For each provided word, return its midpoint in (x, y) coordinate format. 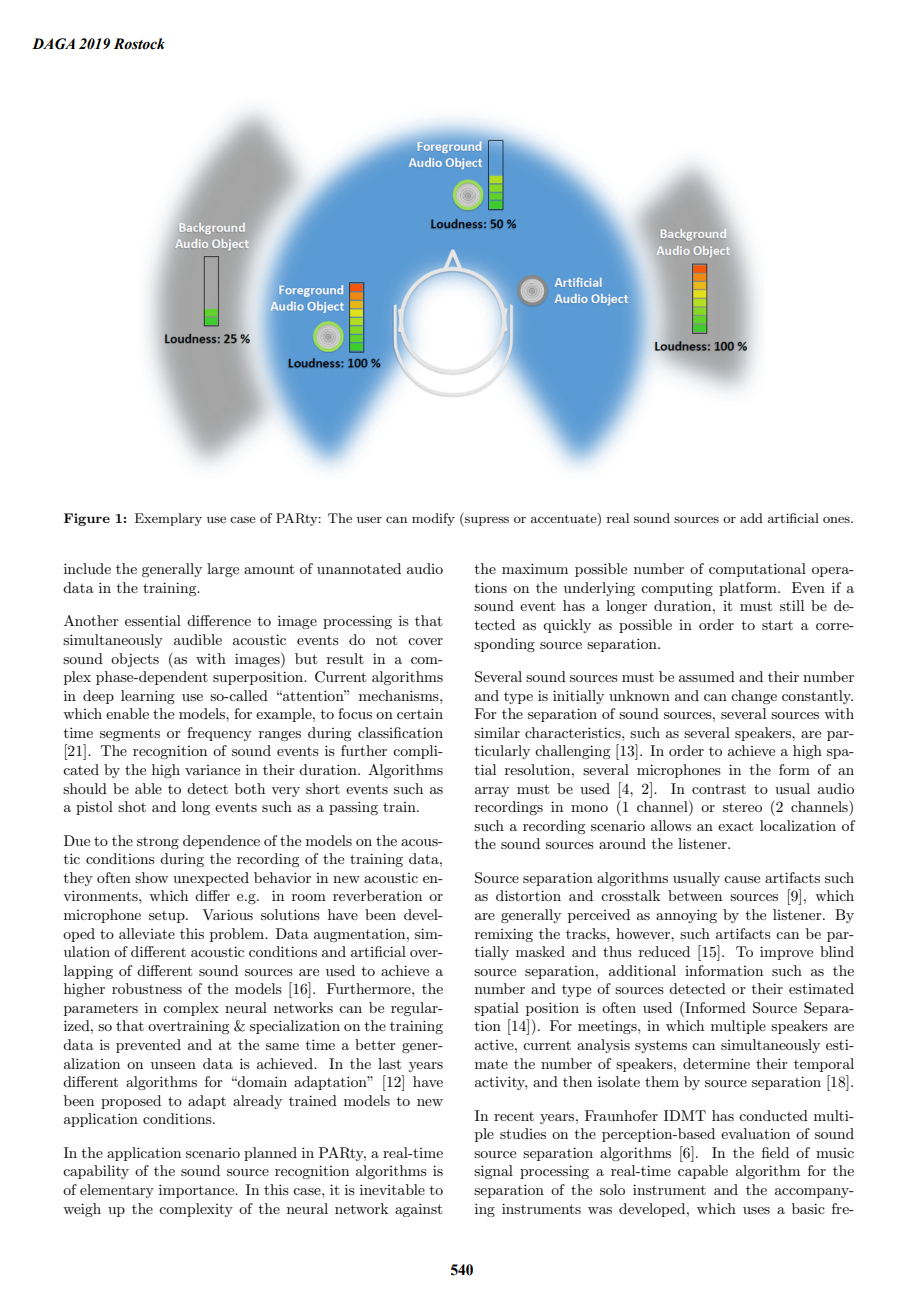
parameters (101, 1009)
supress (486, 521)
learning (148, 697)
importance (198, 1191)
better (375, 1044)
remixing (504, 935)
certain (420, 713)
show (151, 877)
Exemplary (168, 519)
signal (493, 1172)
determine (716, 1063)
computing (677, 589)
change (754, 697)
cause (742, 879)
